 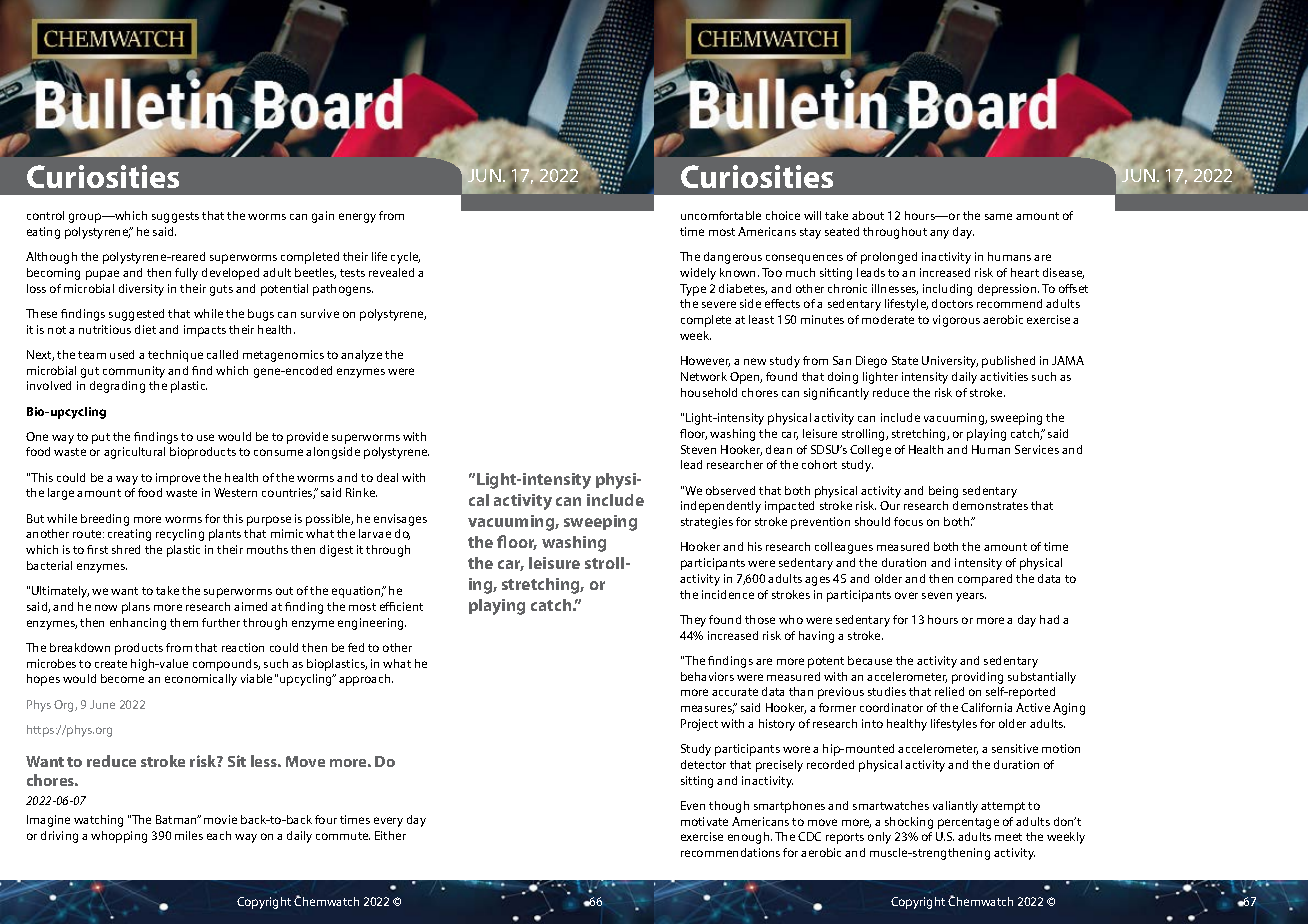 What do you see at coordinates (968, 823) in the page?
I see `percentage` at bounding box center [968, 823].
